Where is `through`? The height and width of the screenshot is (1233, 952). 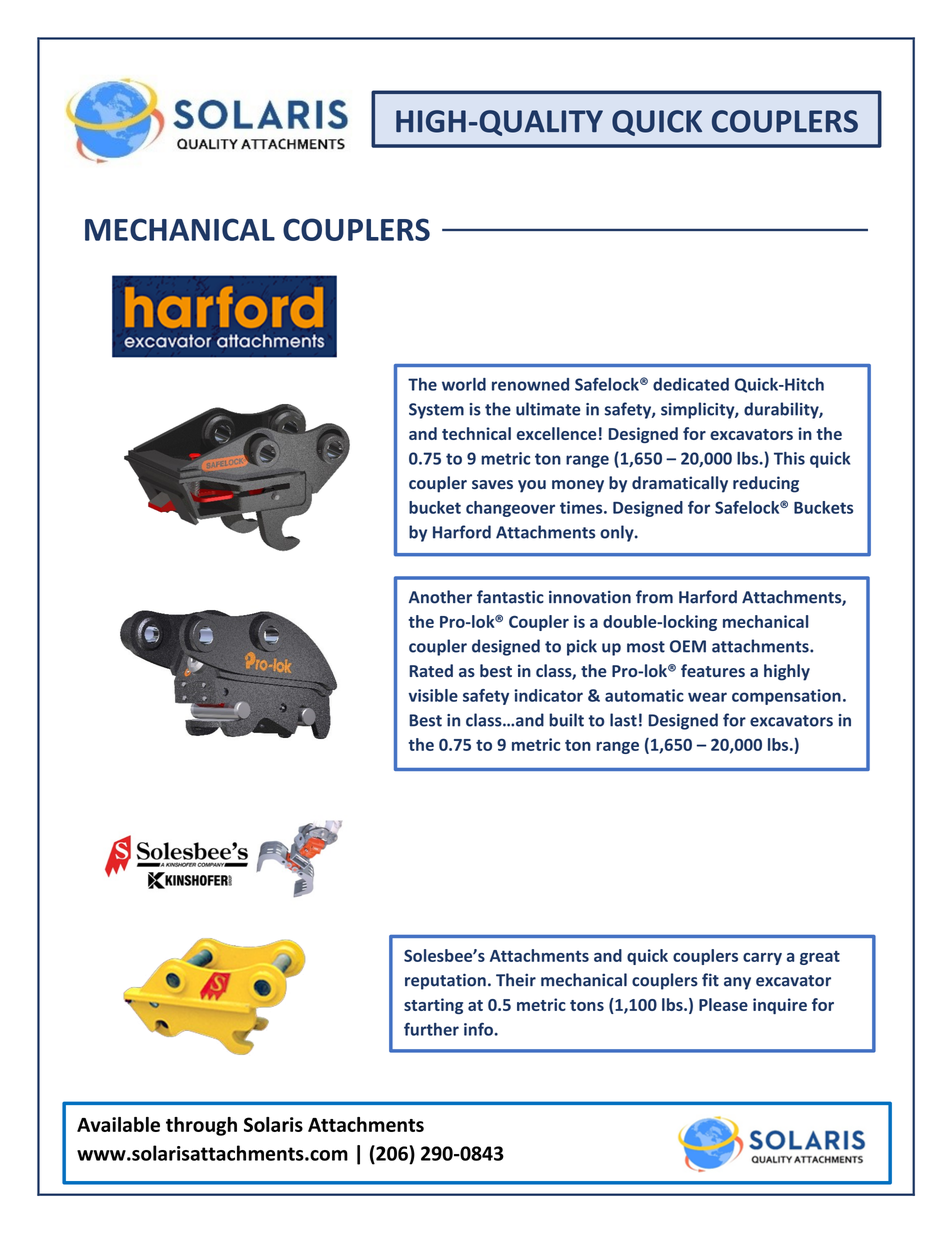 through is located at coordinates (201, 1126).
